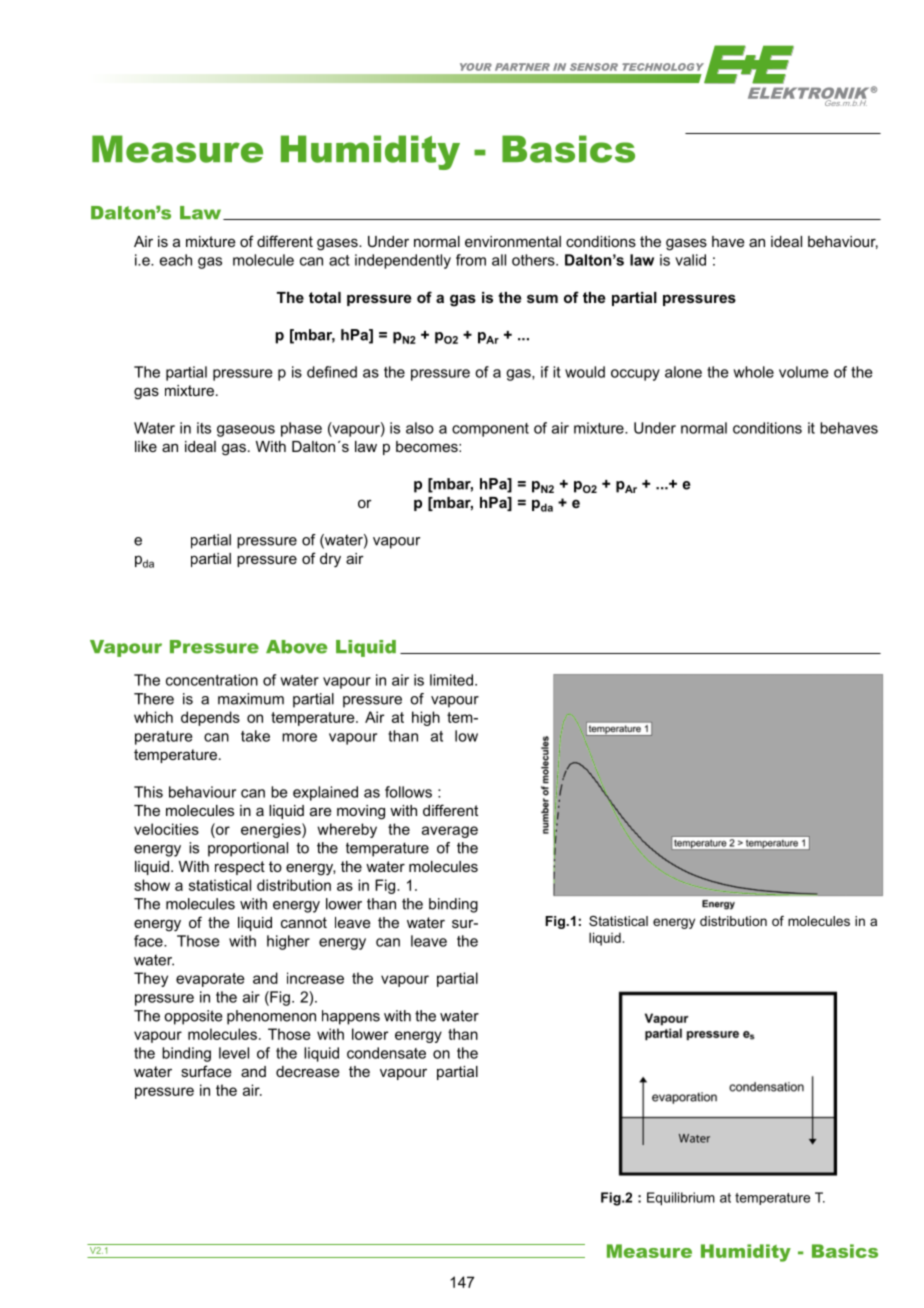 This image has height=1308, width=924. Describe the element at coordinates (681, 1199) in the image. I see `Equilibrium` at that location.
